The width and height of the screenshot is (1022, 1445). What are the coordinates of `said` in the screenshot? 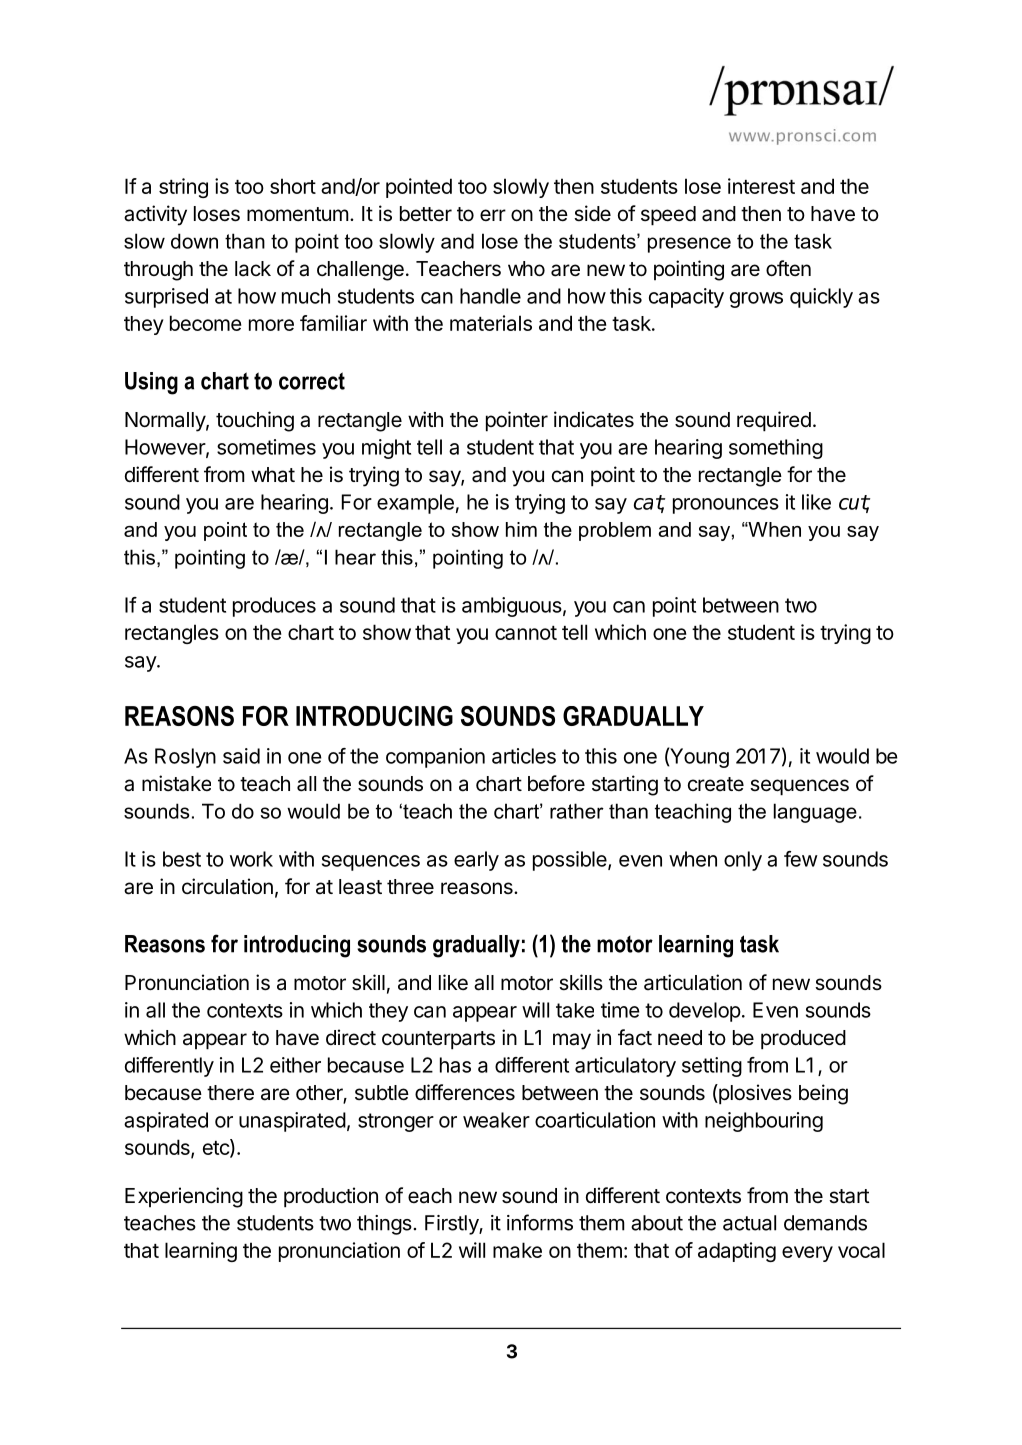 It's located at (241, 756).
